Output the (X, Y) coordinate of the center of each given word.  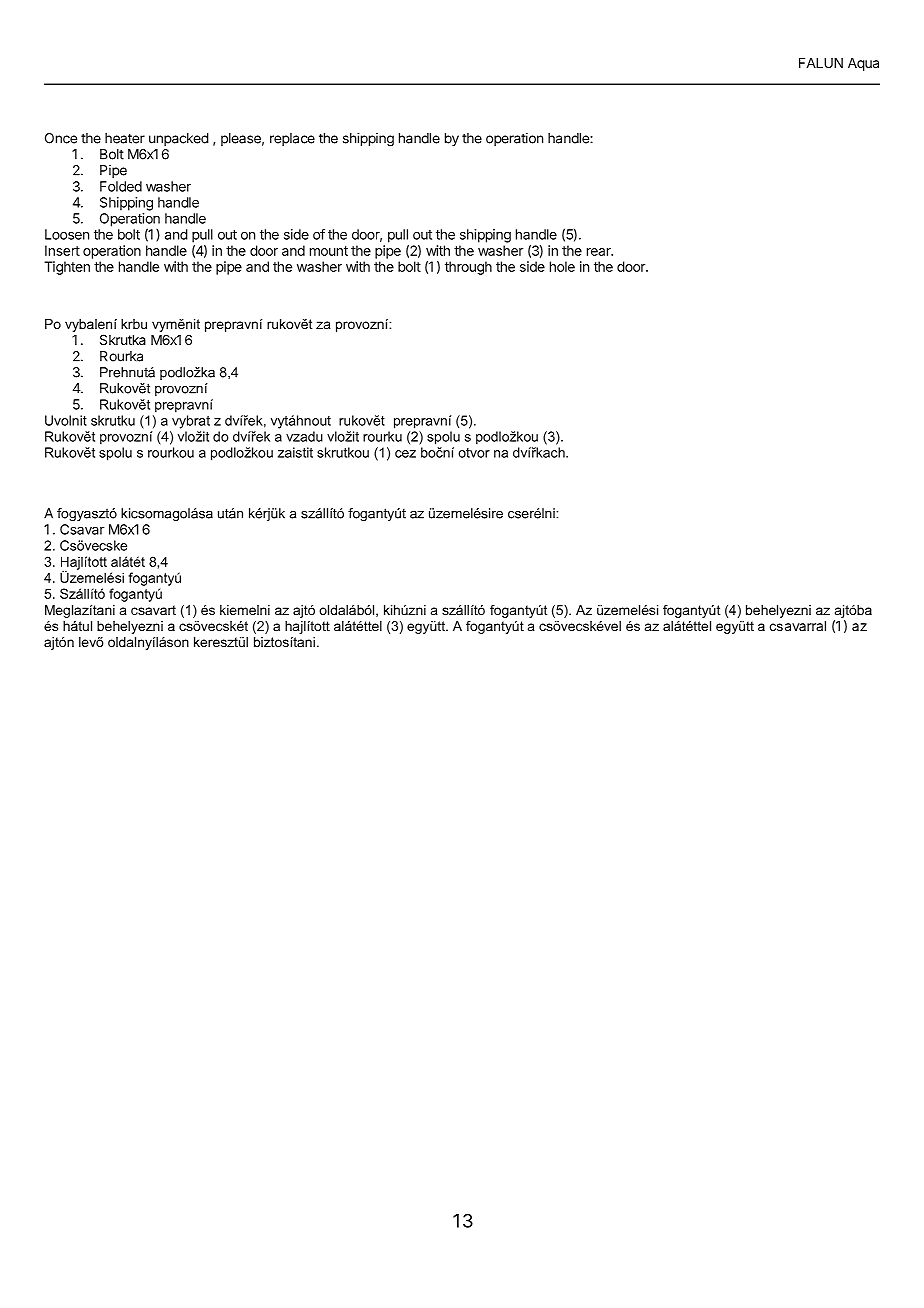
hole (562, 266)
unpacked (179, 139)
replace (292, 139)
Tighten (67, 268)
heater (125, 138)
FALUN (821, 63)
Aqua (863, 64)
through (468, 268)
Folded (121, 186)
